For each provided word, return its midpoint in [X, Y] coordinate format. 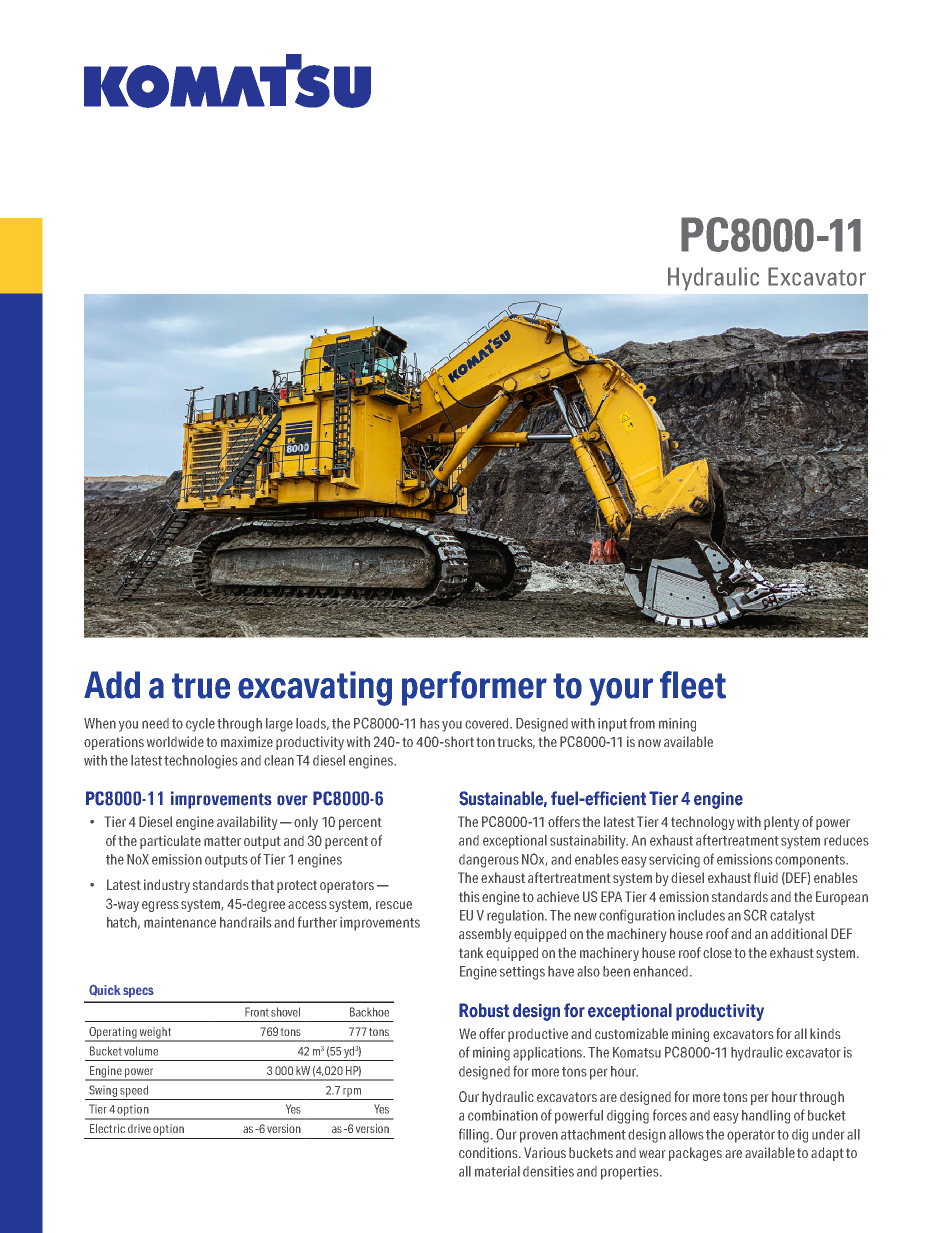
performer [474, 688]
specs [138, 992]
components [811, 861]
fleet [693, 685]
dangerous [489, 861]
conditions [489, 1152]
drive [139, 1128]
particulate [170, 842]
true [201, 686]
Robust [484, 1010]
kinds [825, 1033]
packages [695, 1154]
